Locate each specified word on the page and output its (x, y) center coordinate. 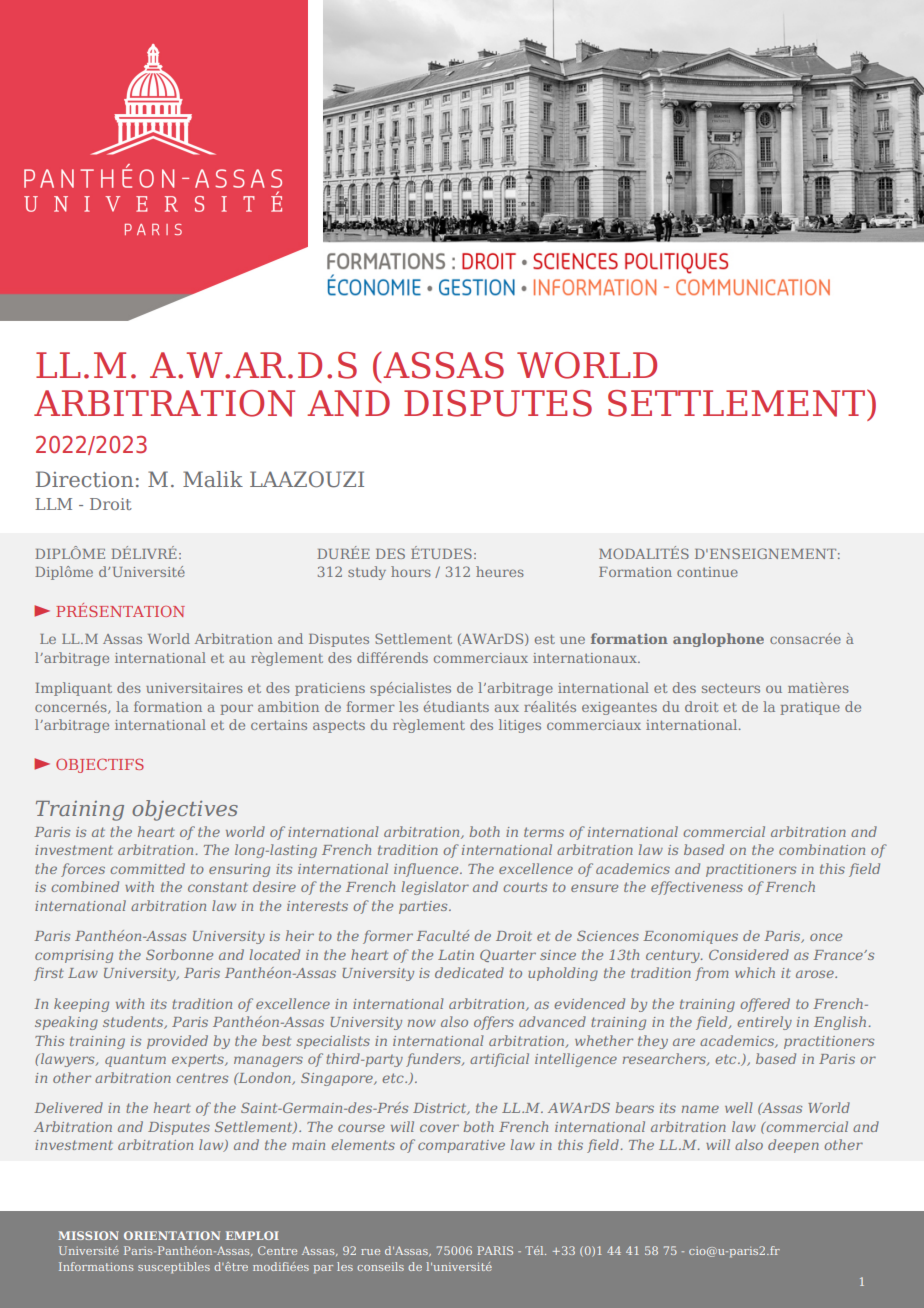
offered (765, 1005)
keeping (81, 1005)
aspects (339, 727)
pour (236, 709)
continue (707, 572)
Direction (84, 479)
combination (822, 849)
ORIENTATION (172, 1235)
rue (370, 1252)
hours (411, 571)
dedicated (469, 972)
